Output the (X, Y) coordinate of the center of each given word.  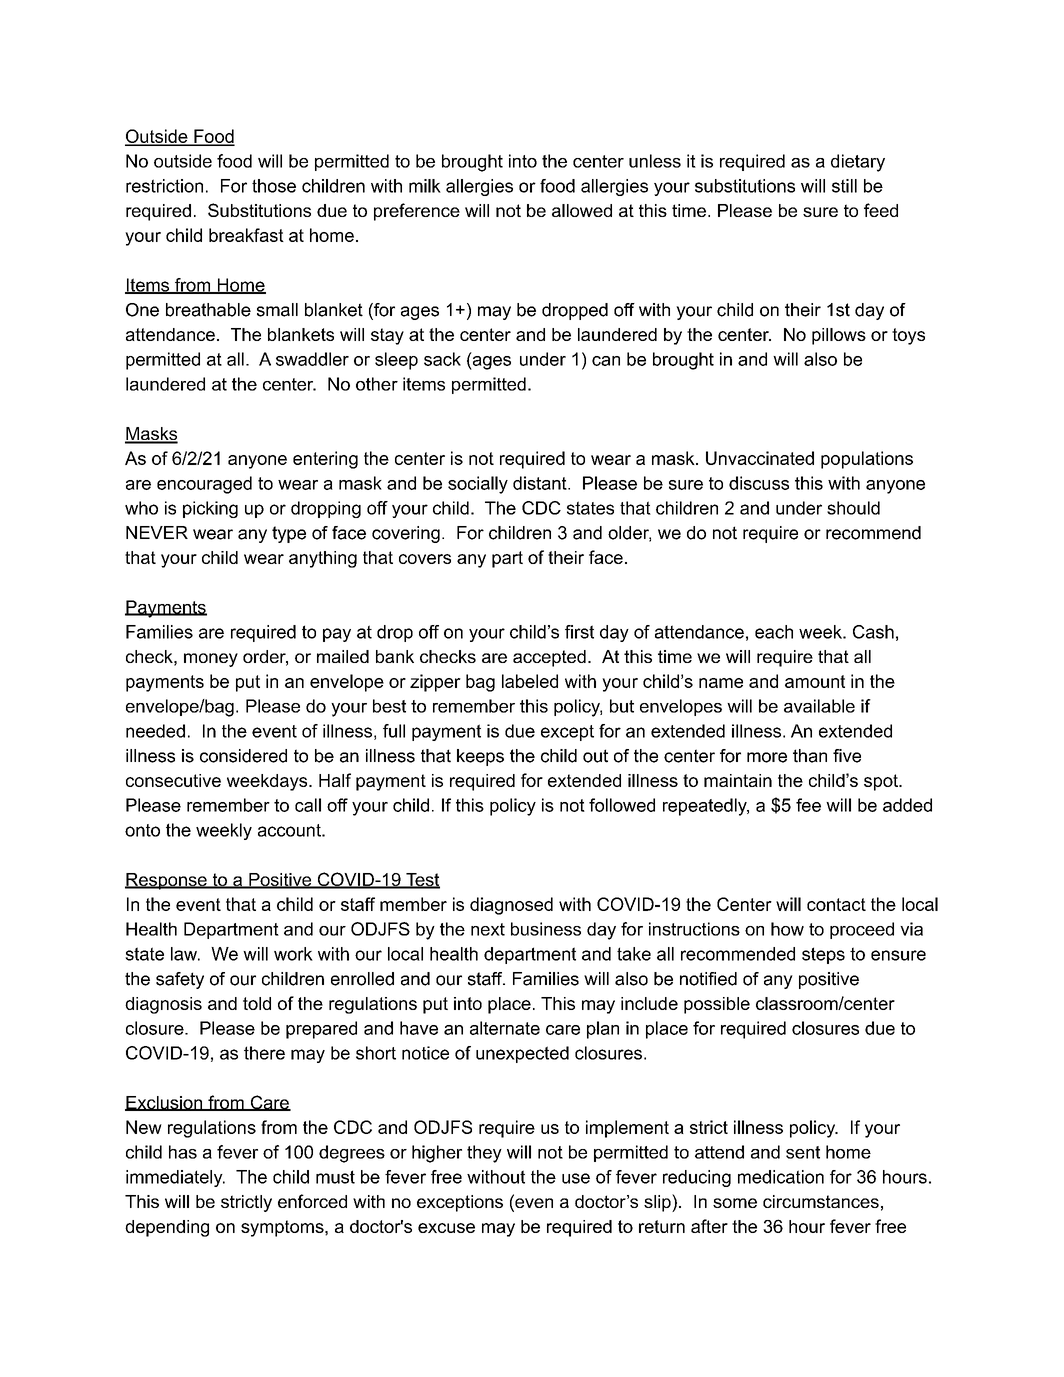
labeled (530, 681)
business (546, 929)
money (211, 660)
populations (867, 460)
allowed (582, 210)
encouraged (204, 485)
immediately (175, 1178)
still (844, 186)
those (274, 186)
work (293, 954)
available (819, 706)
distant (541, 483)
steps (823, 955)
